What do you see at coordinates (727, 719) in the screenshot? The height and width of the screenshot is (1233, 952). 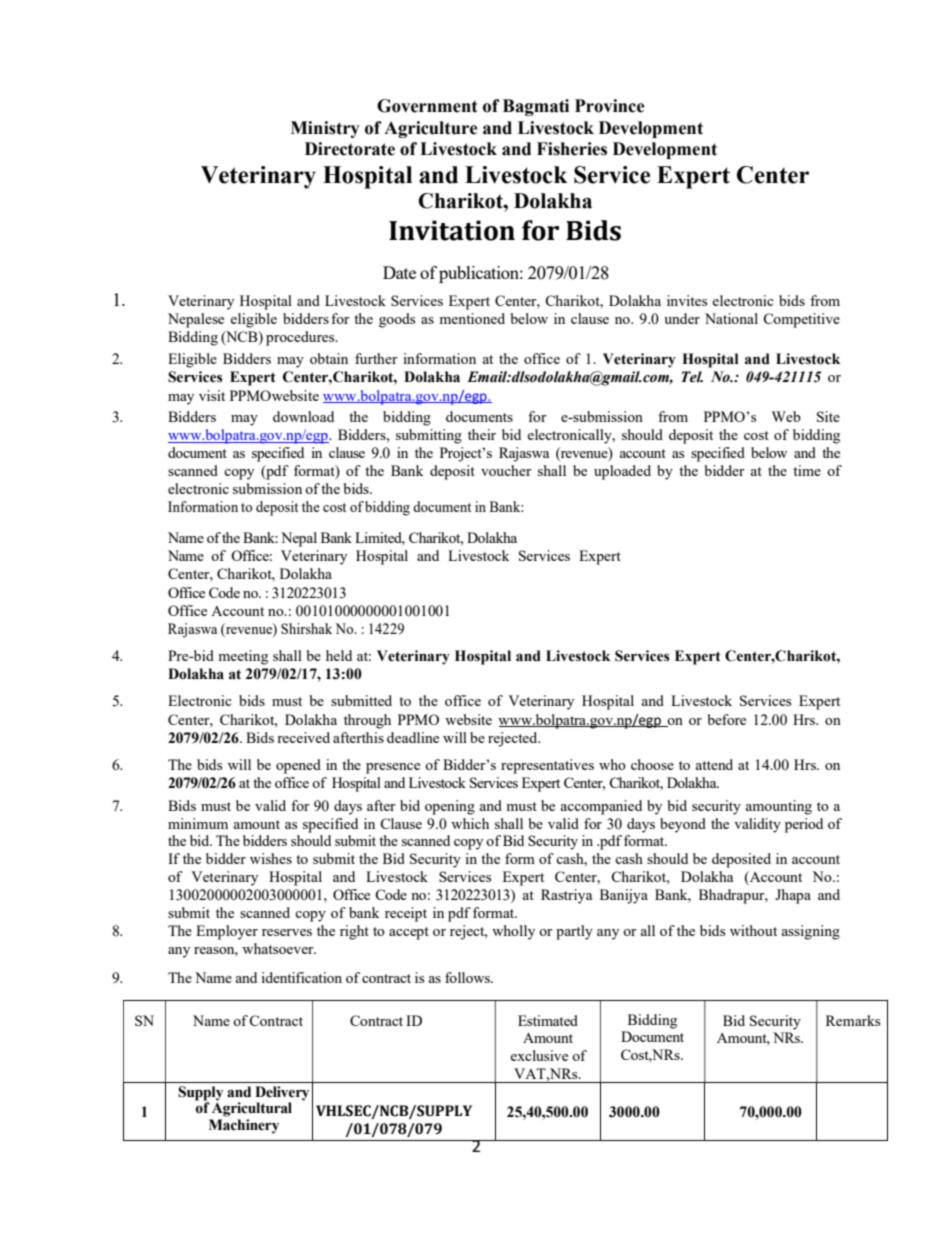 I see `before` at bounding box center [727, 719].
